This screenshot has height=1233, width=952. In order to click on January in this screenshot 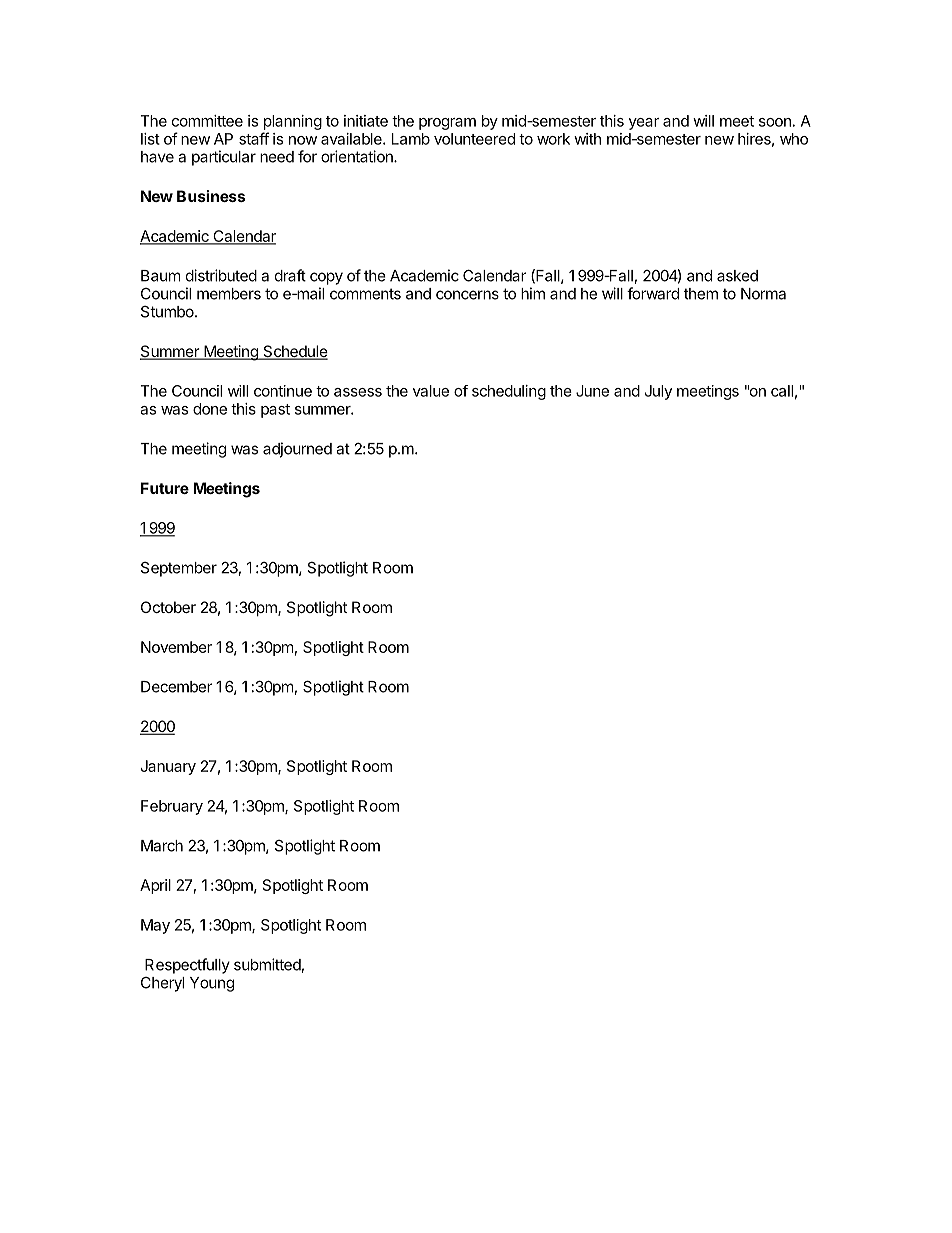, I will do `click(168, 767)`.
